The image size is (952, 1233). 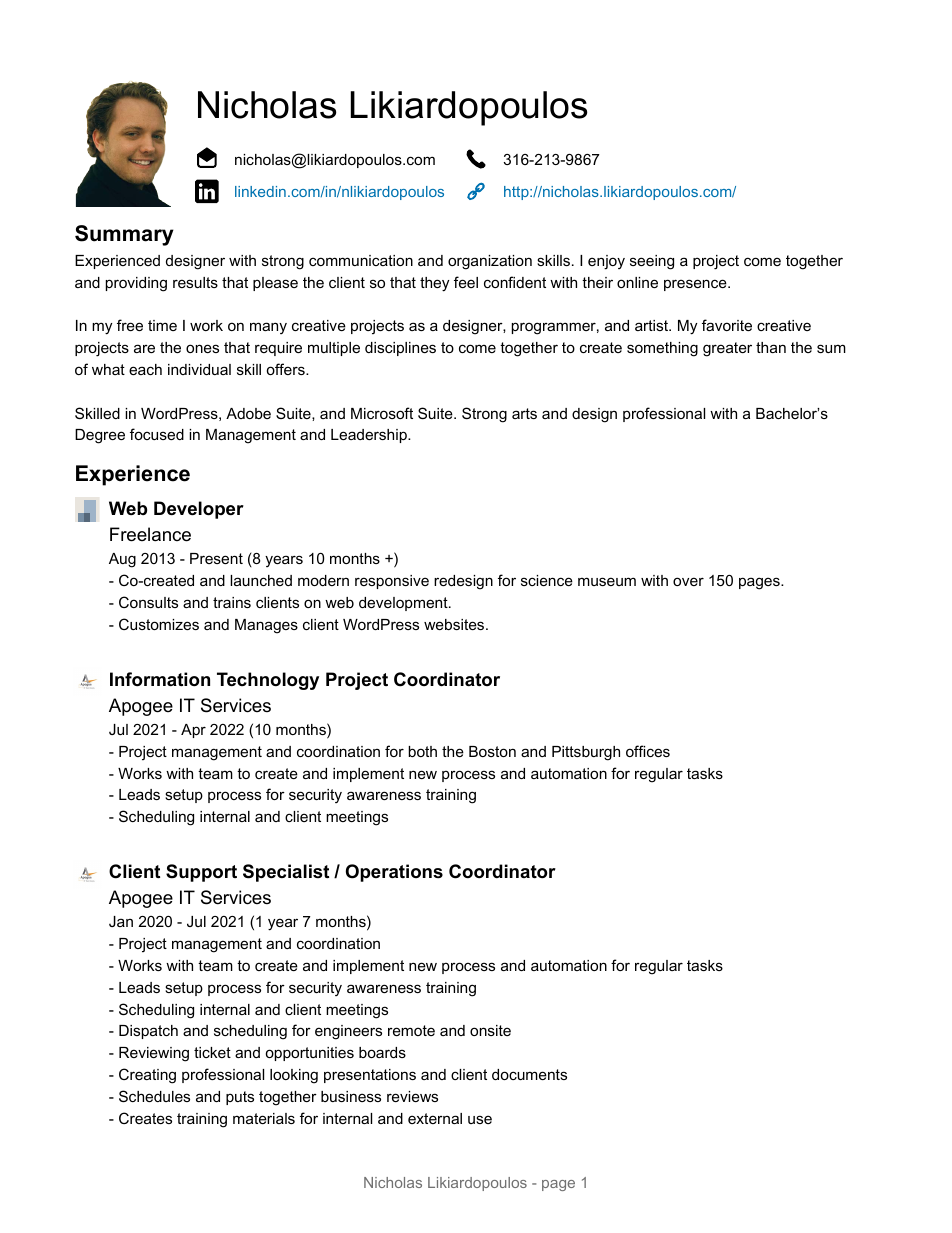 What do you see at coordinates (688, 581) in the page?
I see `over` at bounding box center [688, 581].
